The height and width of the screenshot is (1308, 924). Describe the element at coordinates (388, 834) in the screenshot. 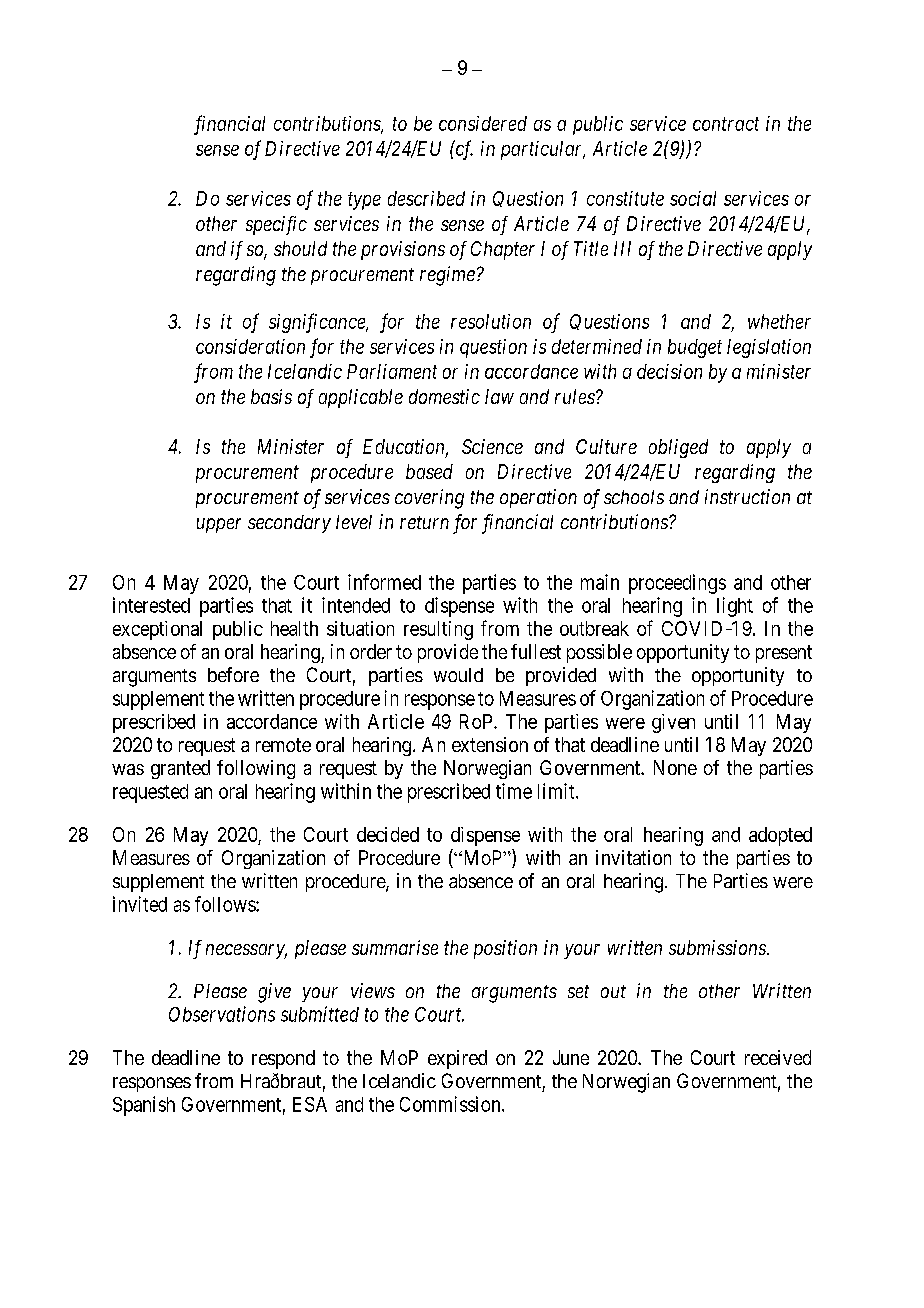

I see `decided` at that location.
